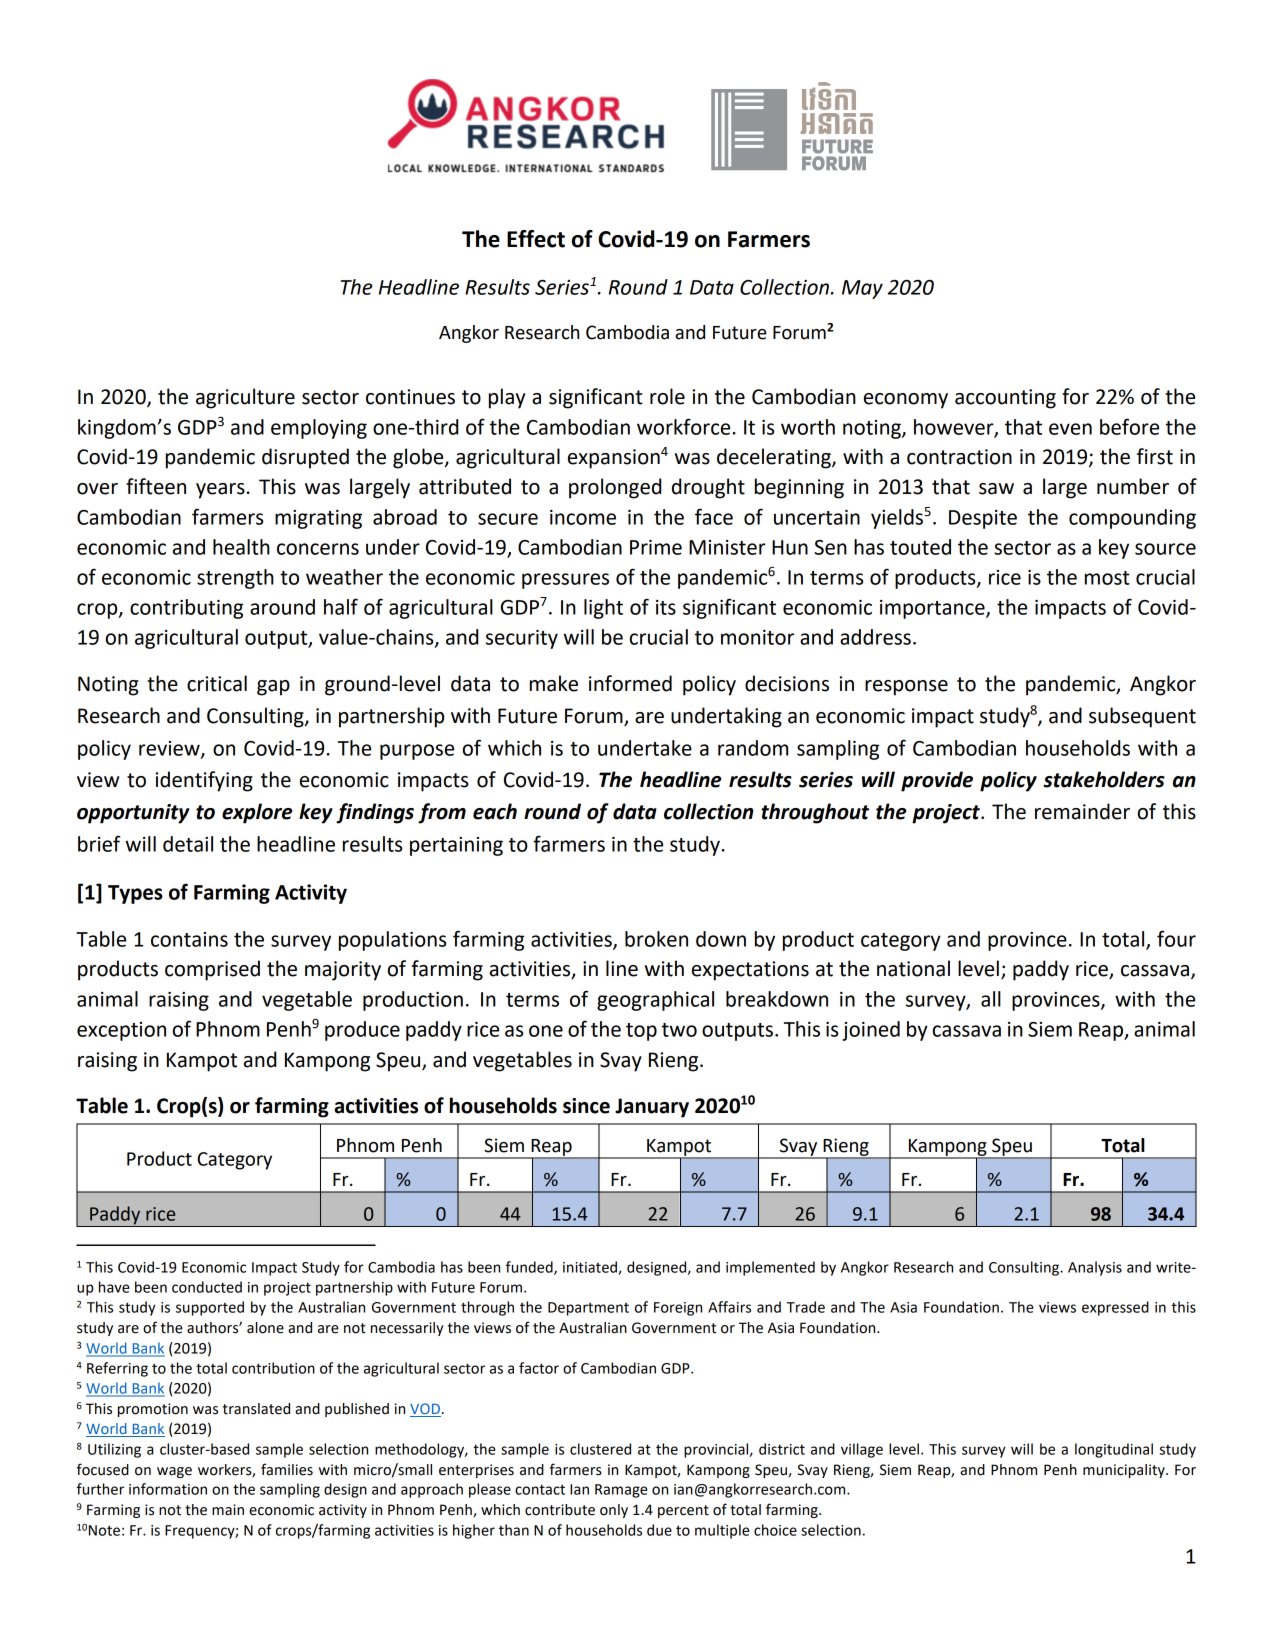 This page has width=1269, height=1642. I want to click on informed, so click(630, 683).
